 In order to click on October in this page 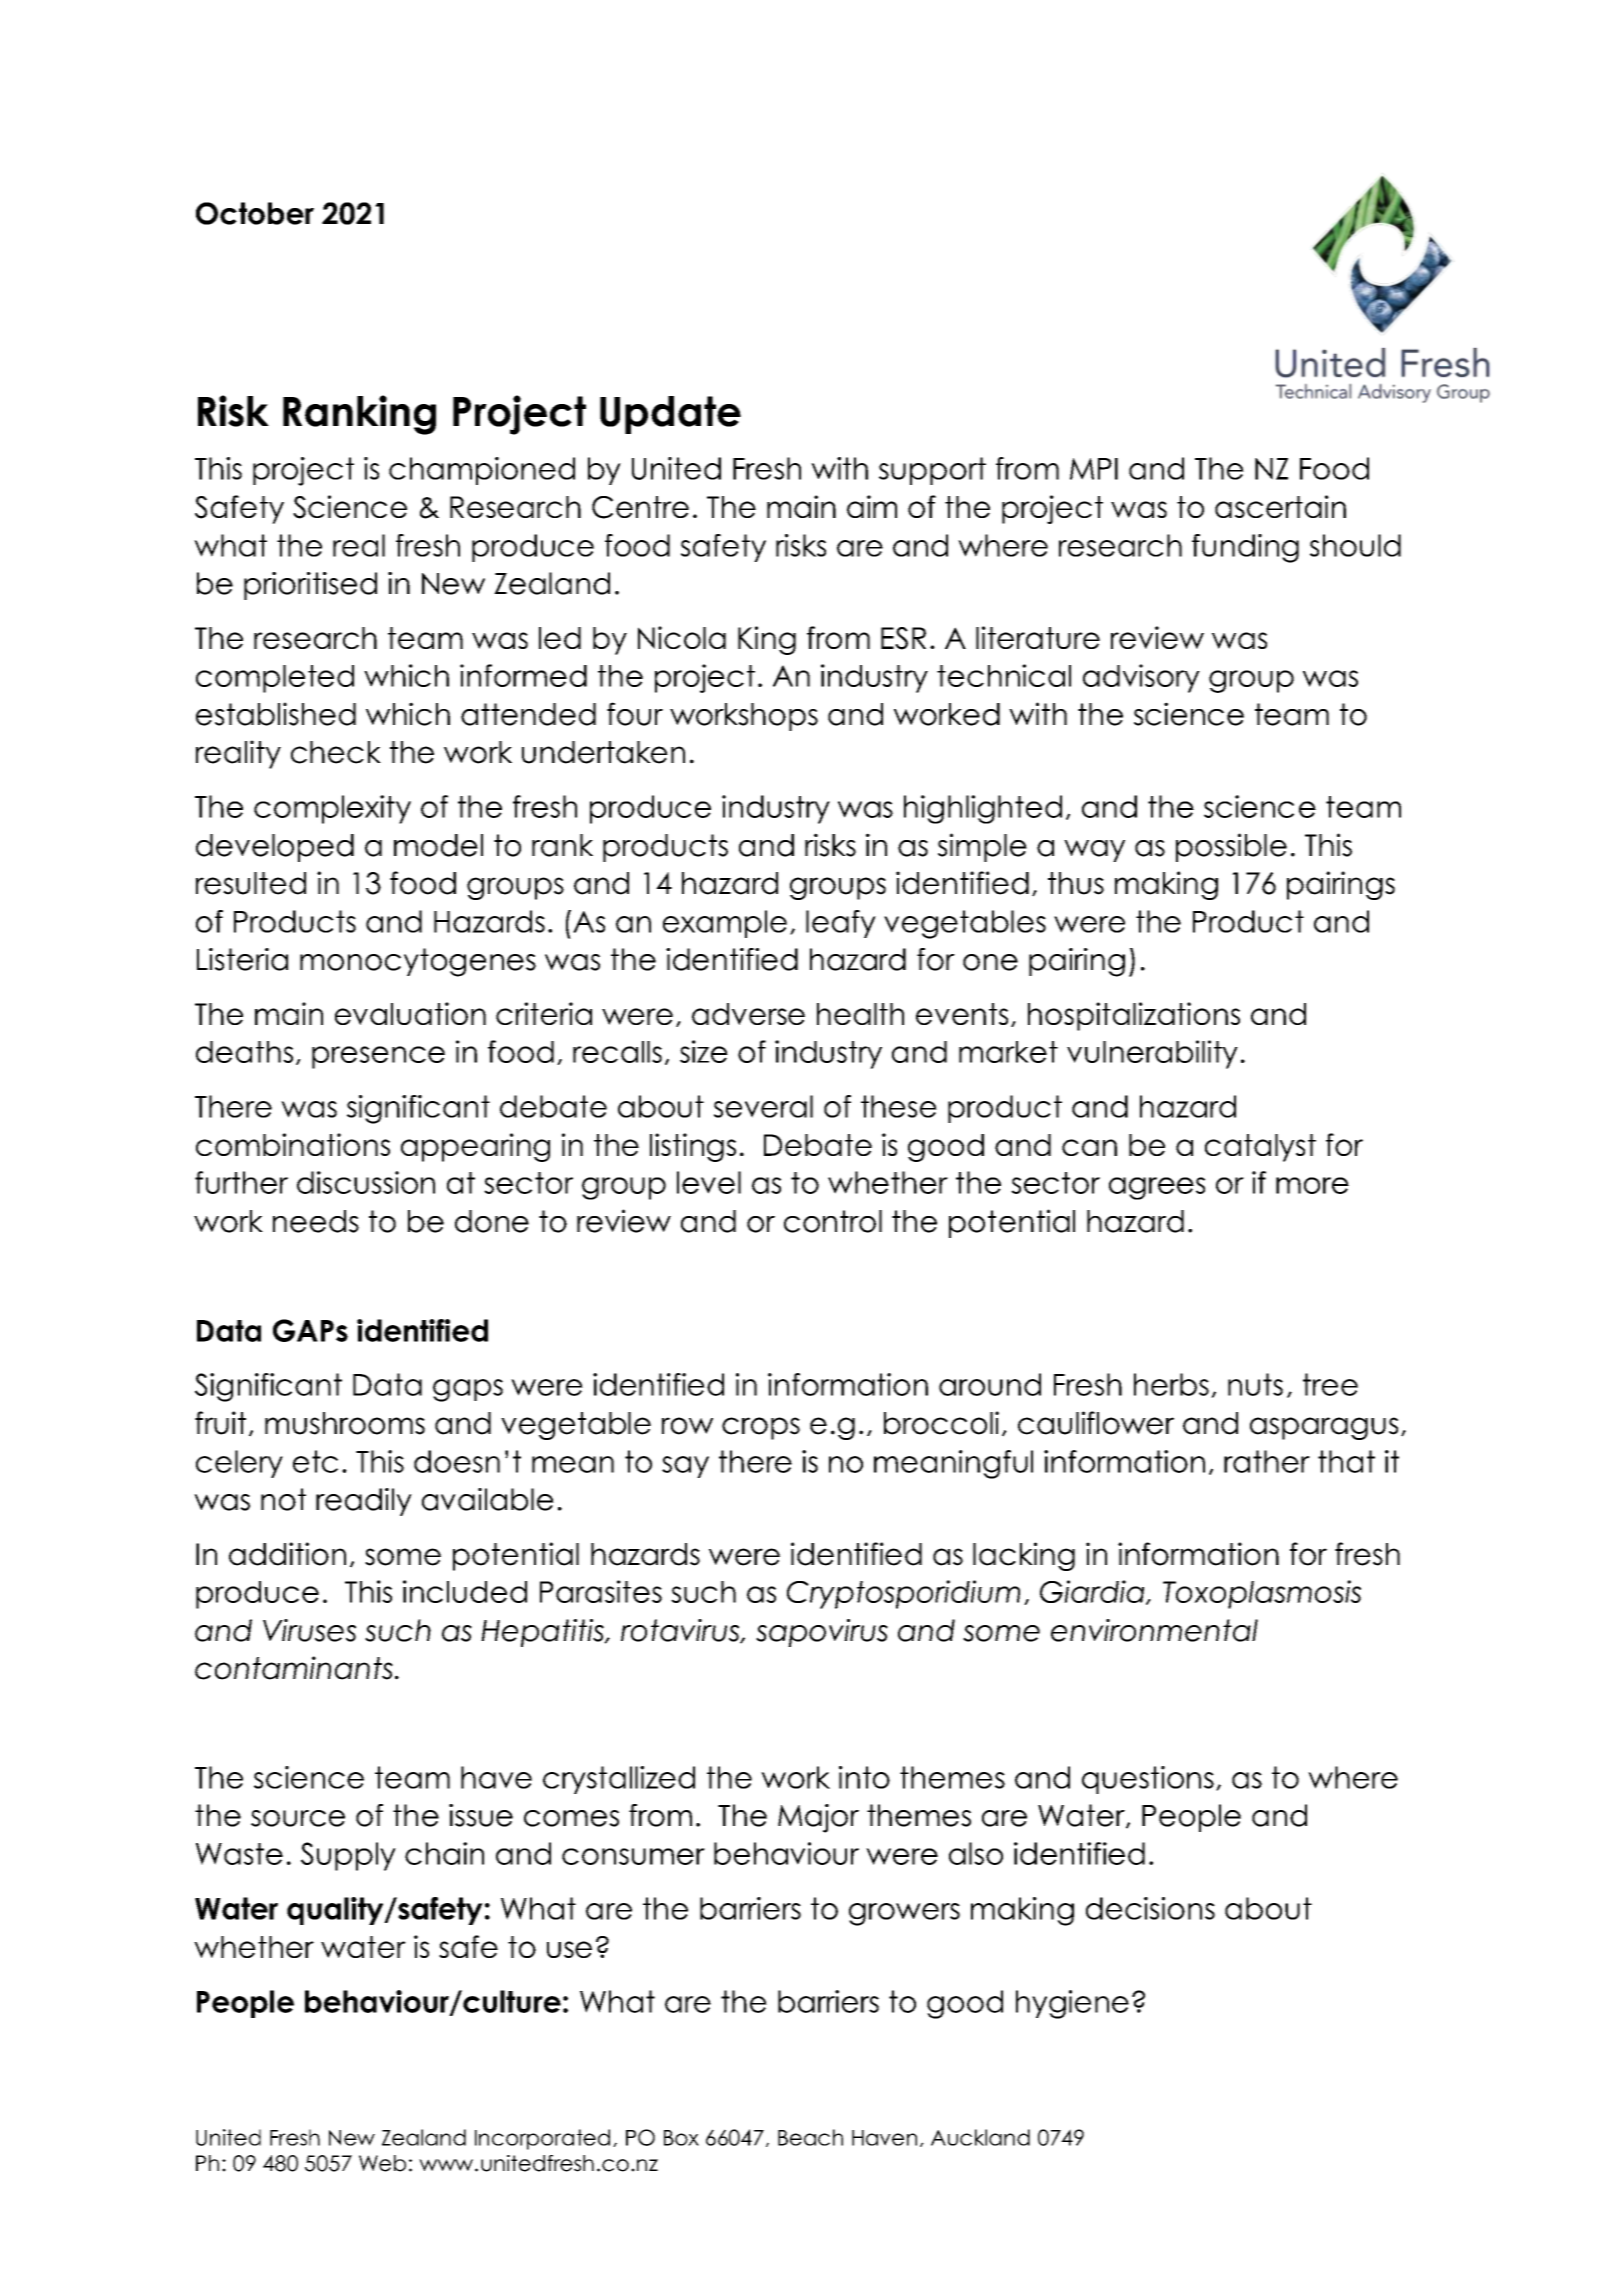, I will do `click(255, 213)`.
